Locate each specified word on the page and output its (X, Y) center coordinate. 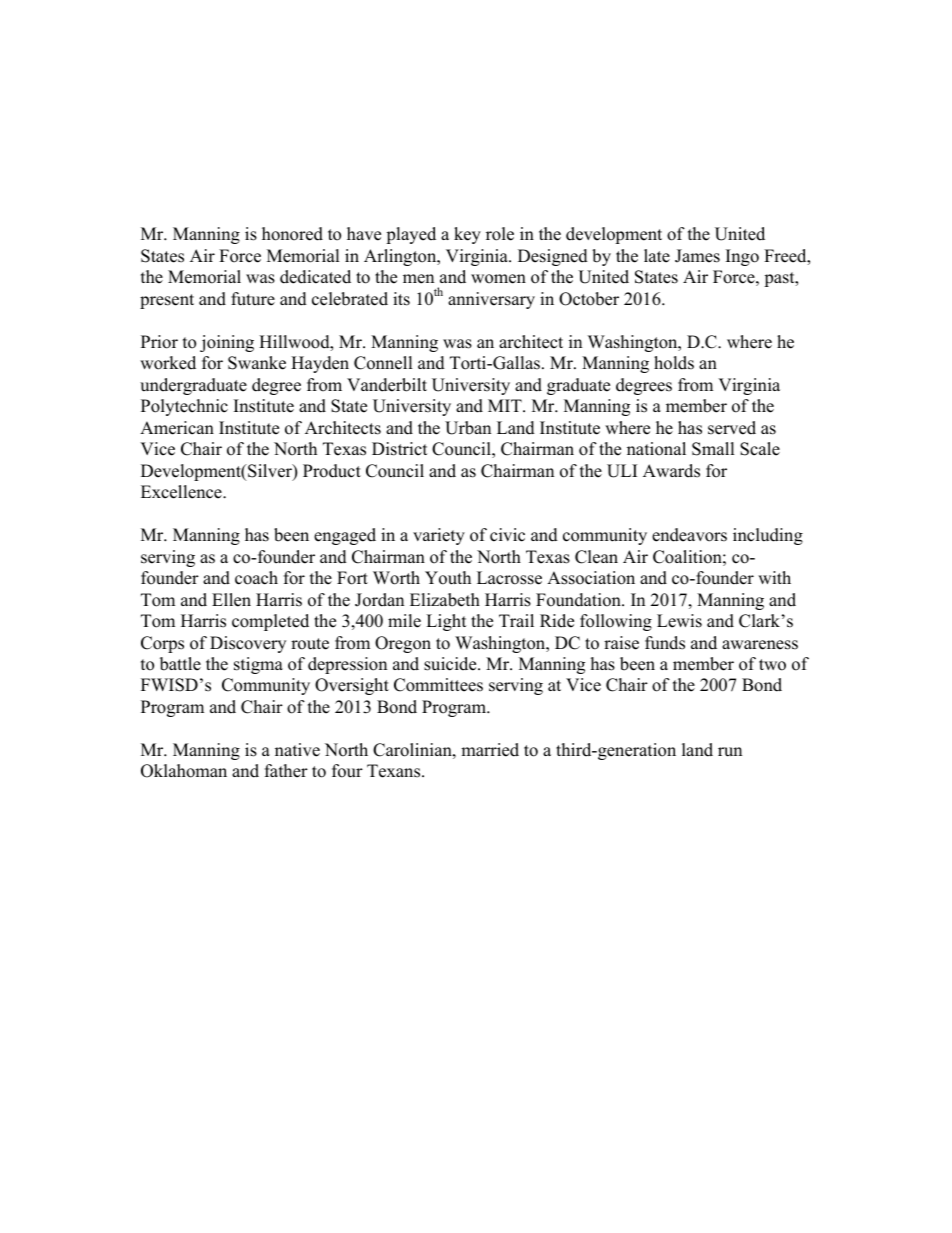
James (697, 256)
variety (439, 536)
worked (168, 363)
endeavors (689, 535)
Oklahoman (184, 771)
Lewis (679, 621)
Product (332, 471)
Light (446, 622)
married (490, 750)
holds (674, 363)
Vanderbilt (387, 385)
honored (292, 234)
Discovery (248, 644)
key (467, 235)
